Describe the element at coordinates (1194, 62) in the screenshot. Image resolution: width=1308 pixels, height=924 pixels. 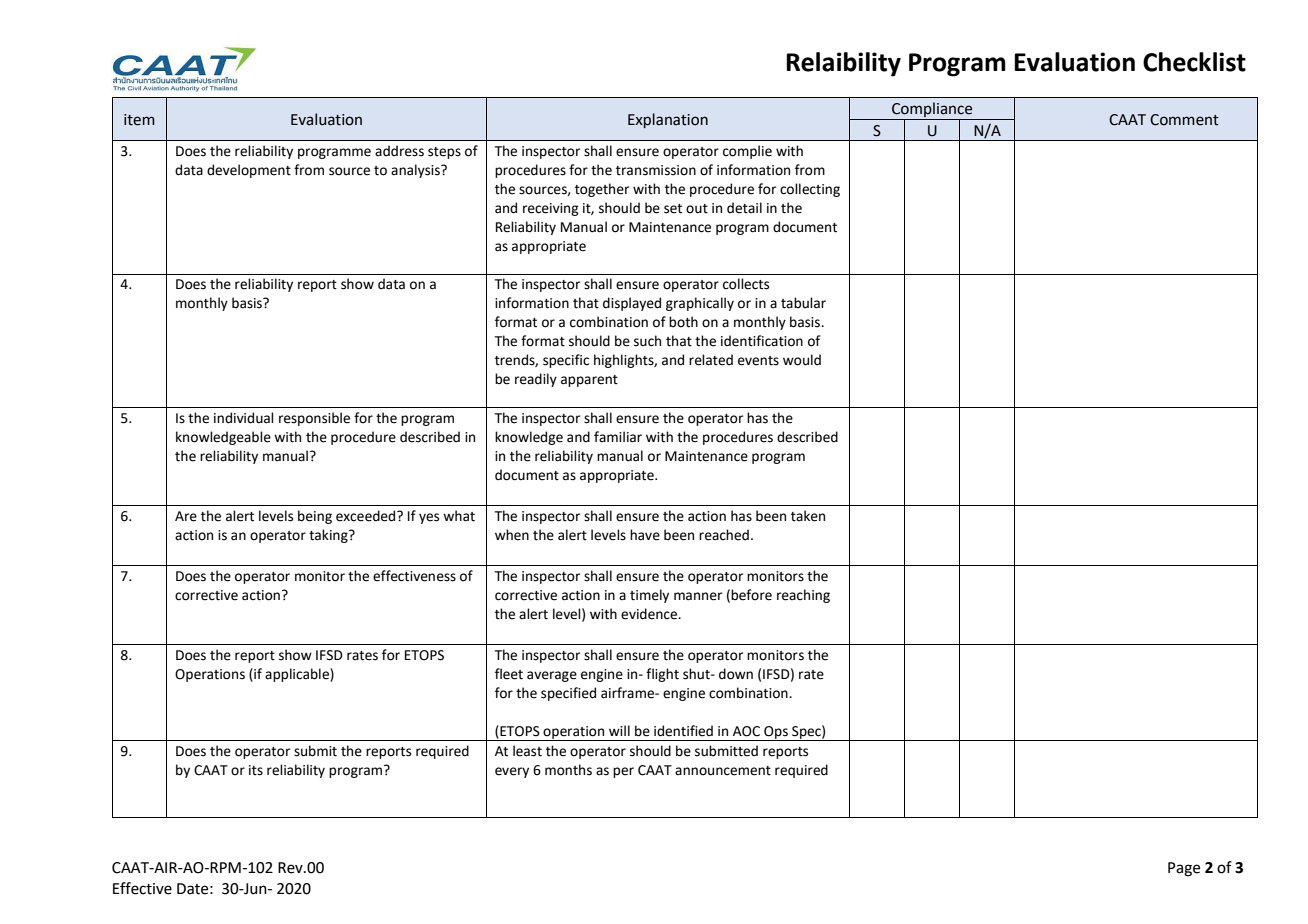
I see `Checklist` at that location.
